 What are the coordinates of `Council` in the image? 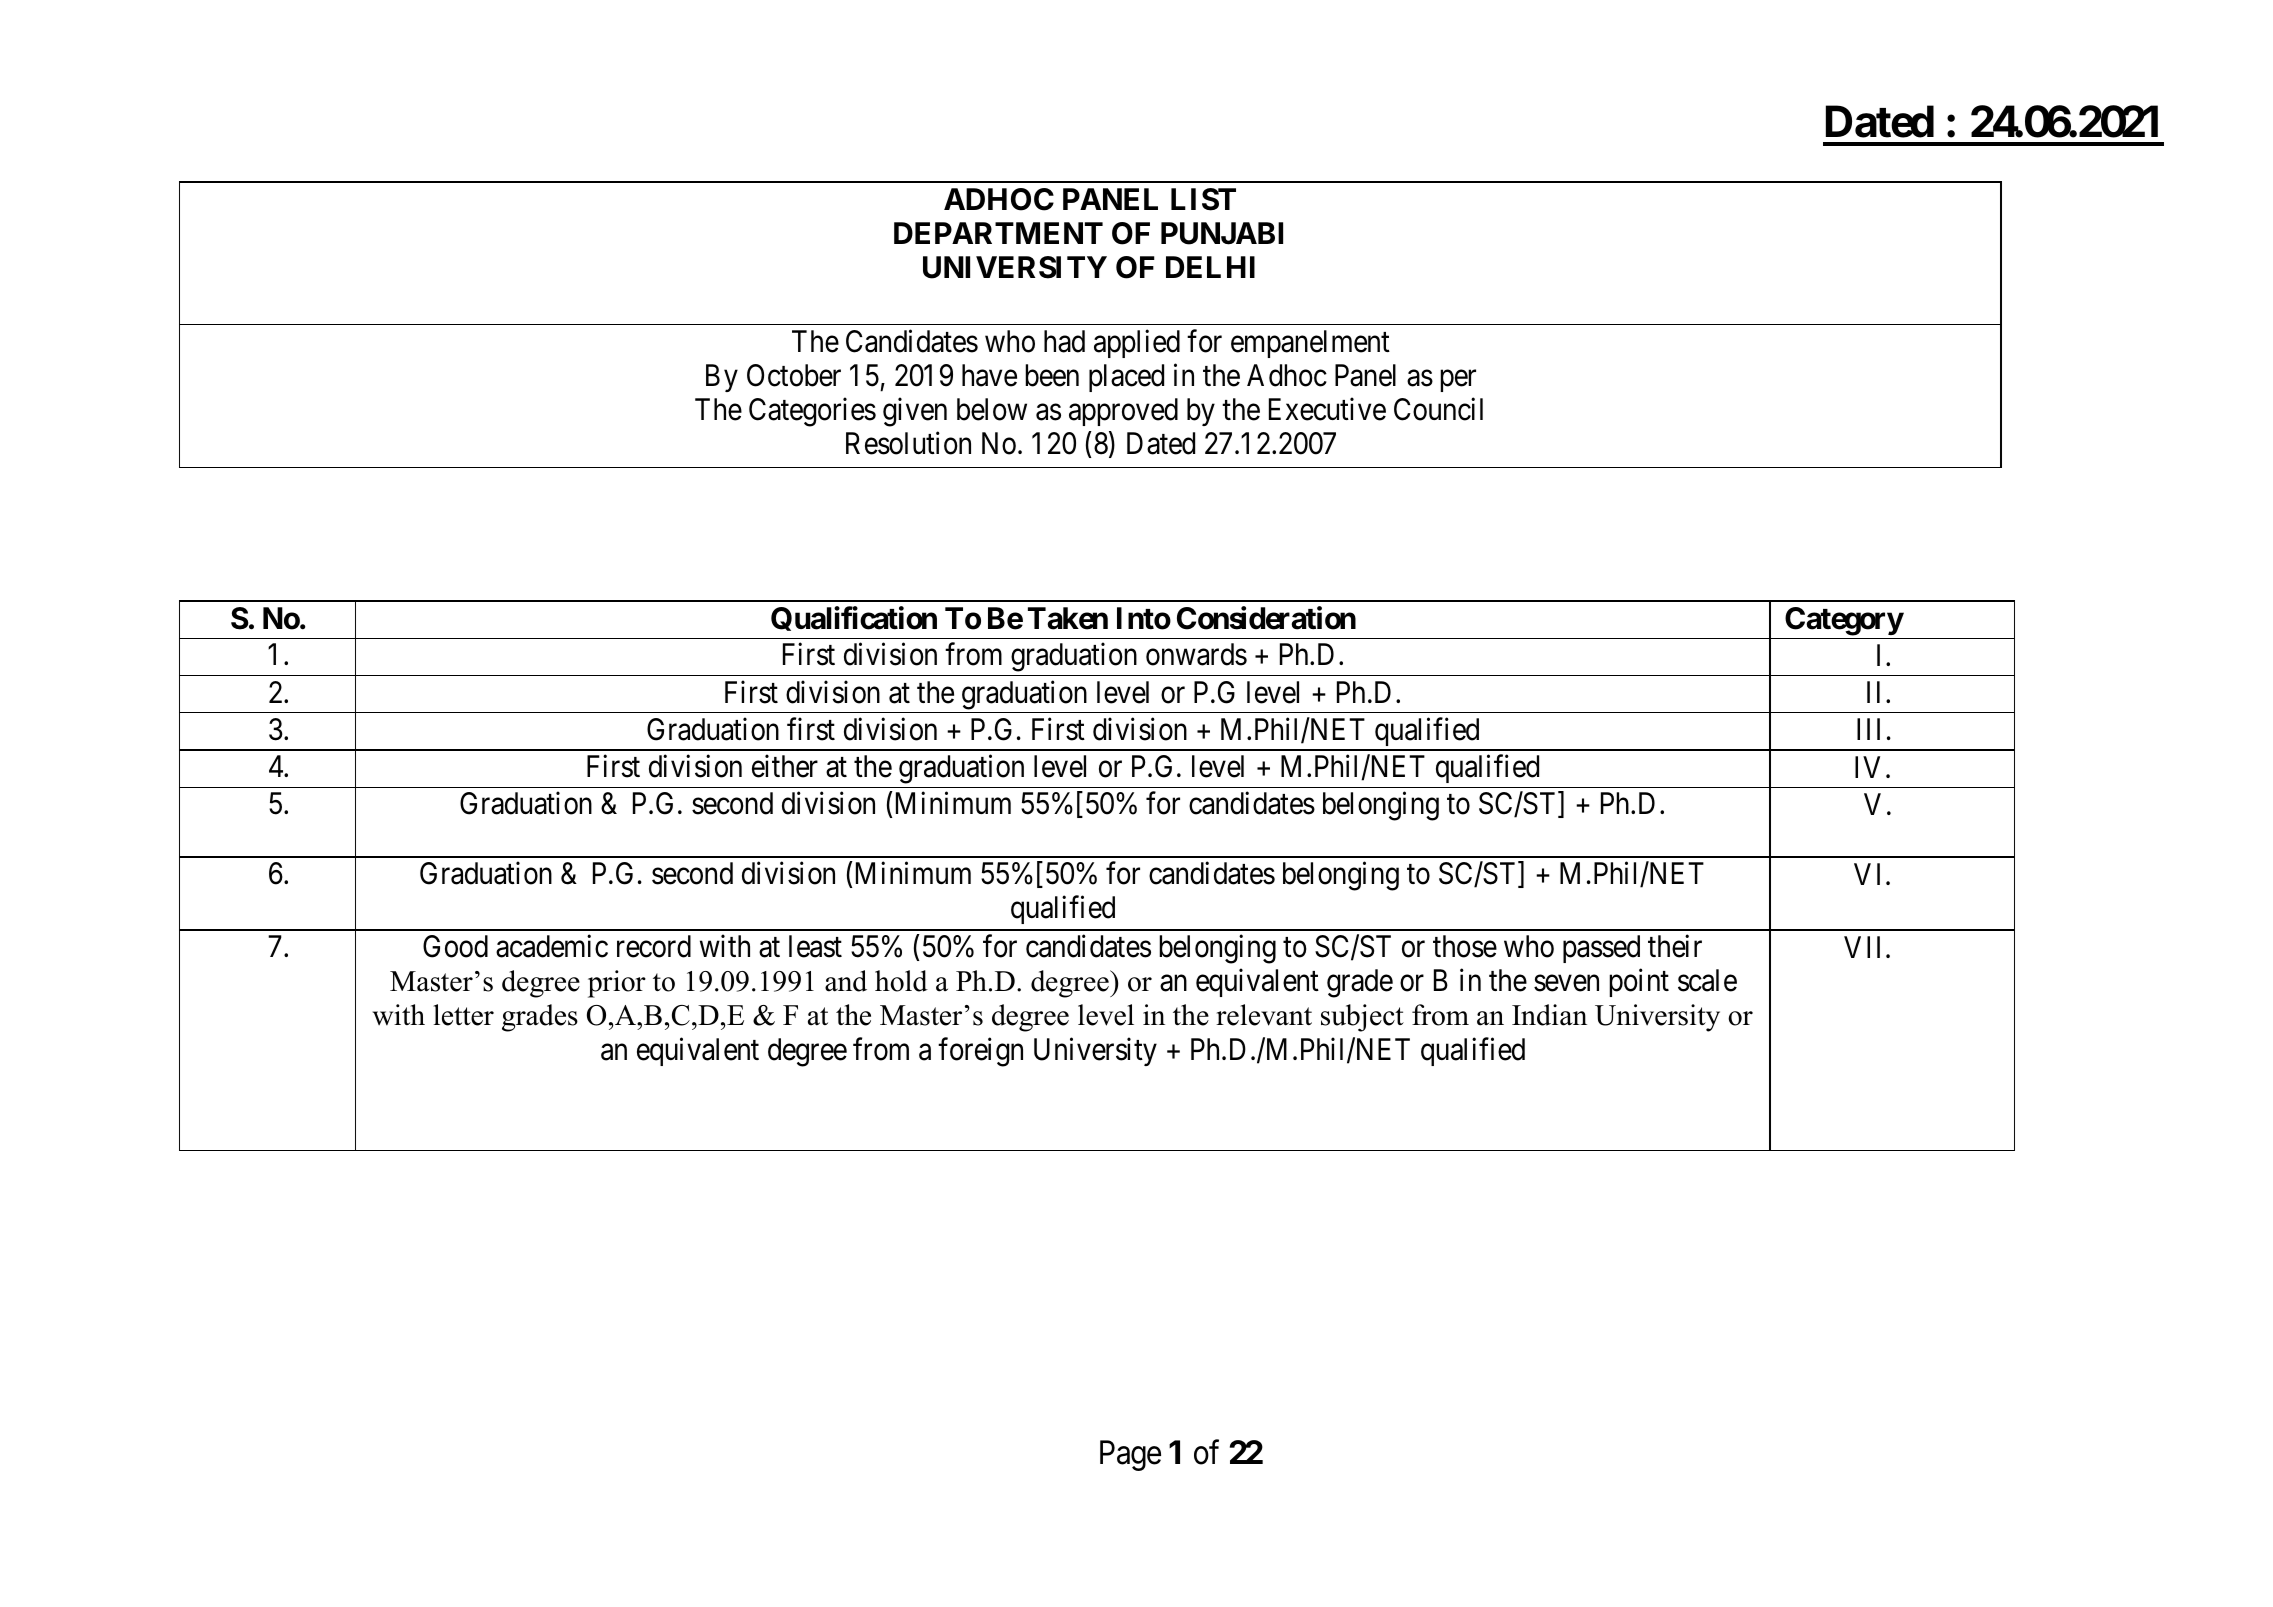 It's located at (1438, 409).
